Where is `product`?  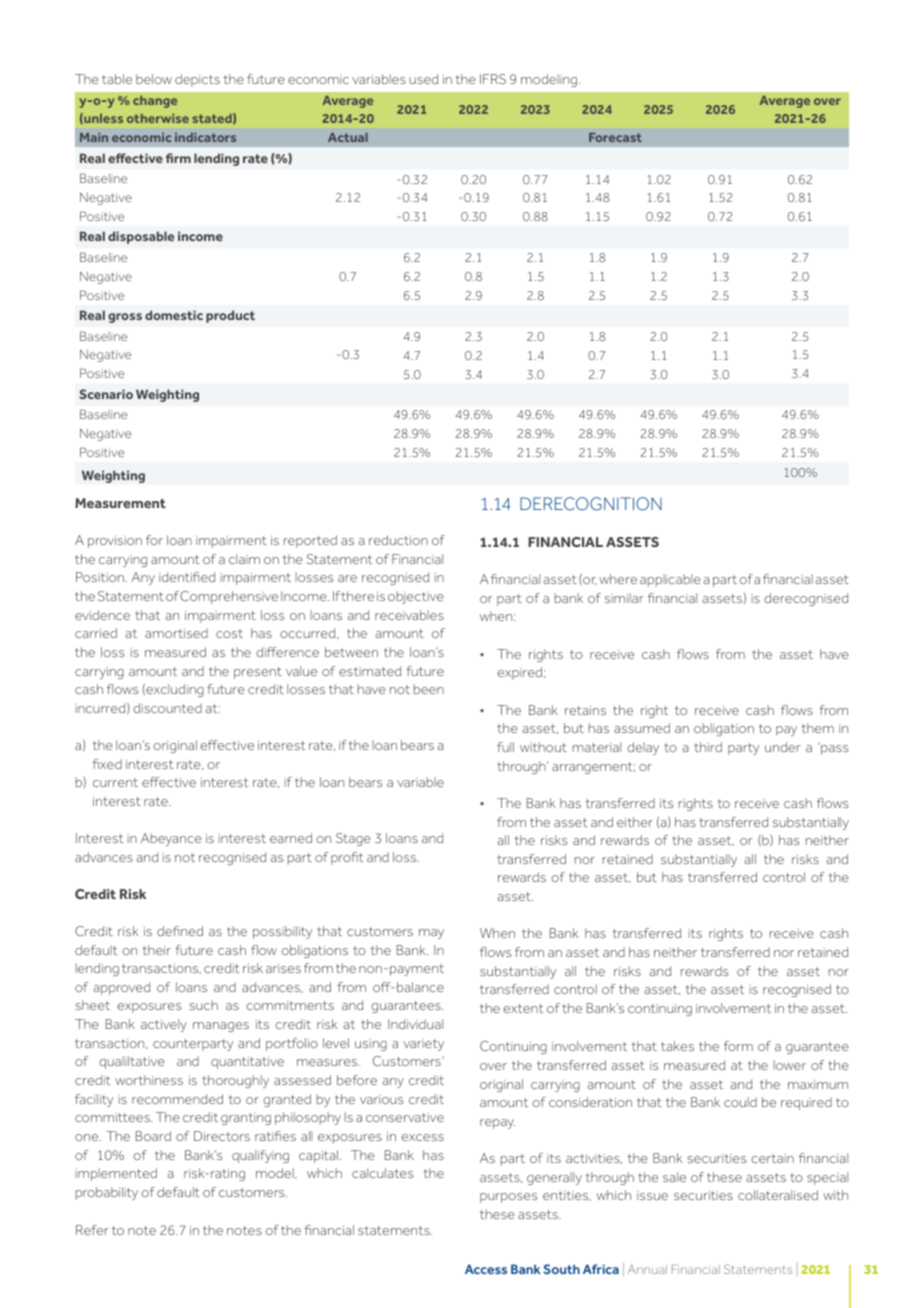
product is located at coordinates (230, 316).
